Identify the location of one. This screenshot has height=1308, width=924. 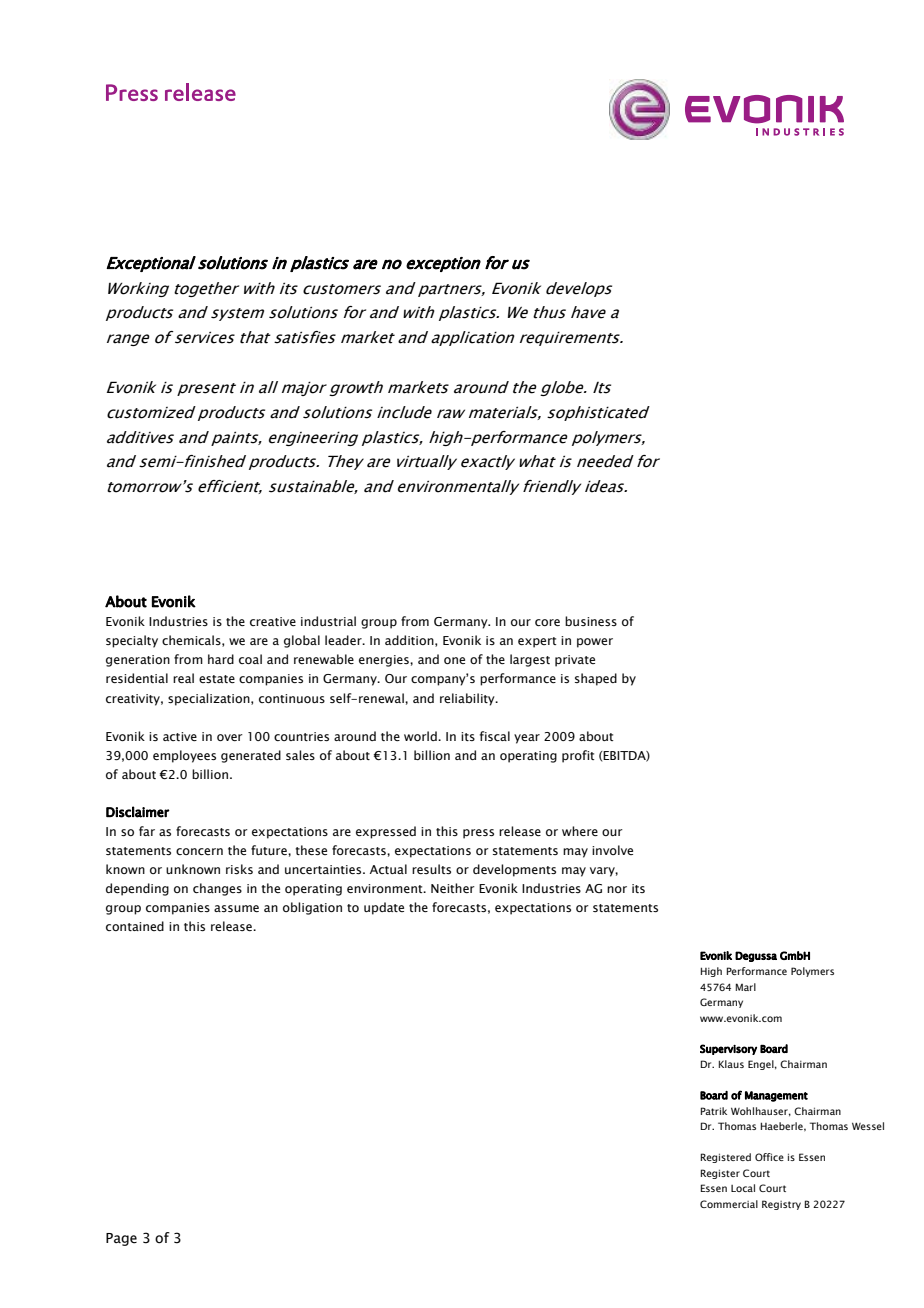
(454, 660).
